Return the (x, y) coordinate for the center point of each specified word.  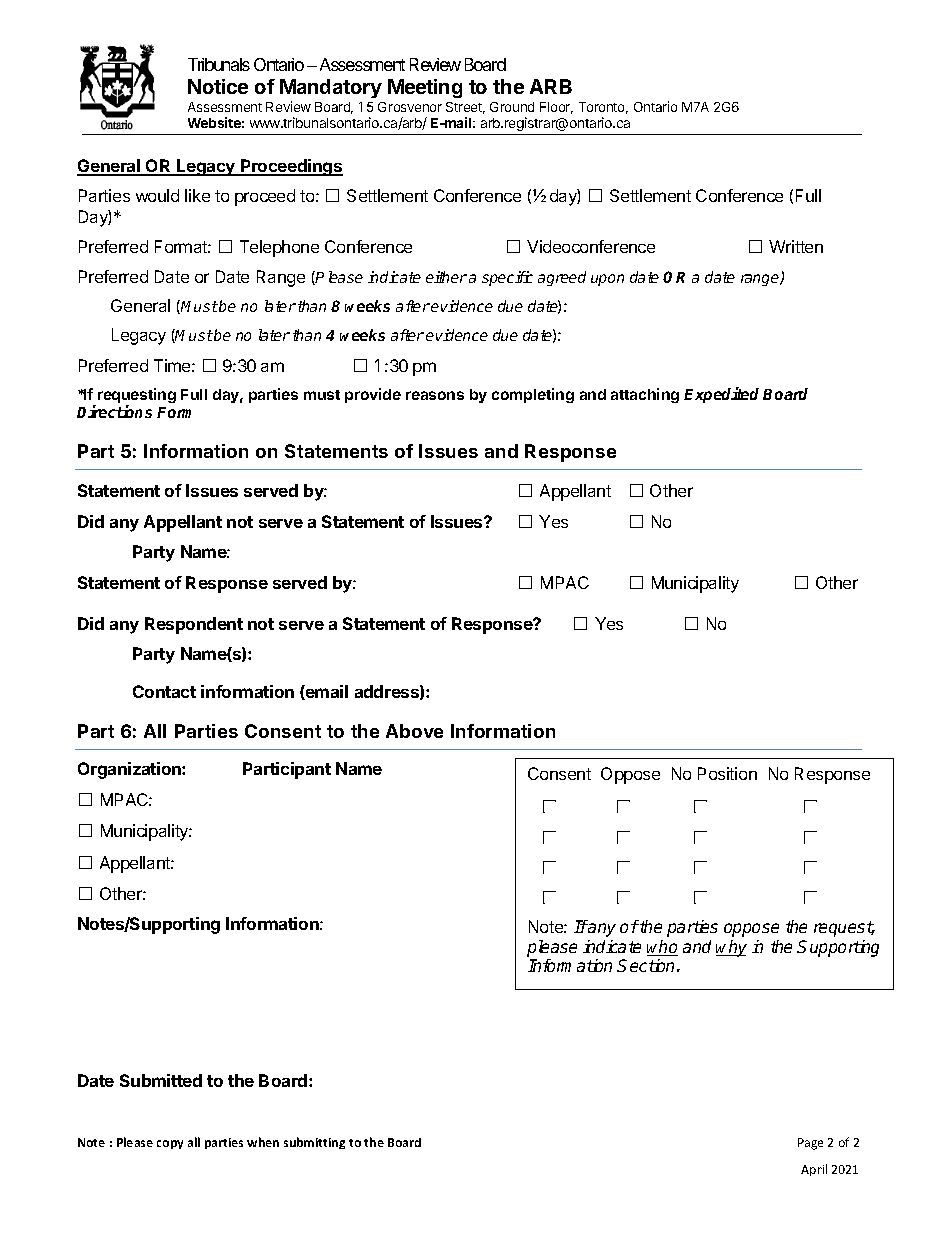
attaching (645, 395)
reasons (435, 395)
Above (414, 731)
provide (373, 395)
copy (170, 1144)
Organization (130, 770)
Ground (512, 107)
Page (810, 1144)
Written (796, 246)
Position (727, 773)
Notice (218, 86)
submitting (314, 1143)
